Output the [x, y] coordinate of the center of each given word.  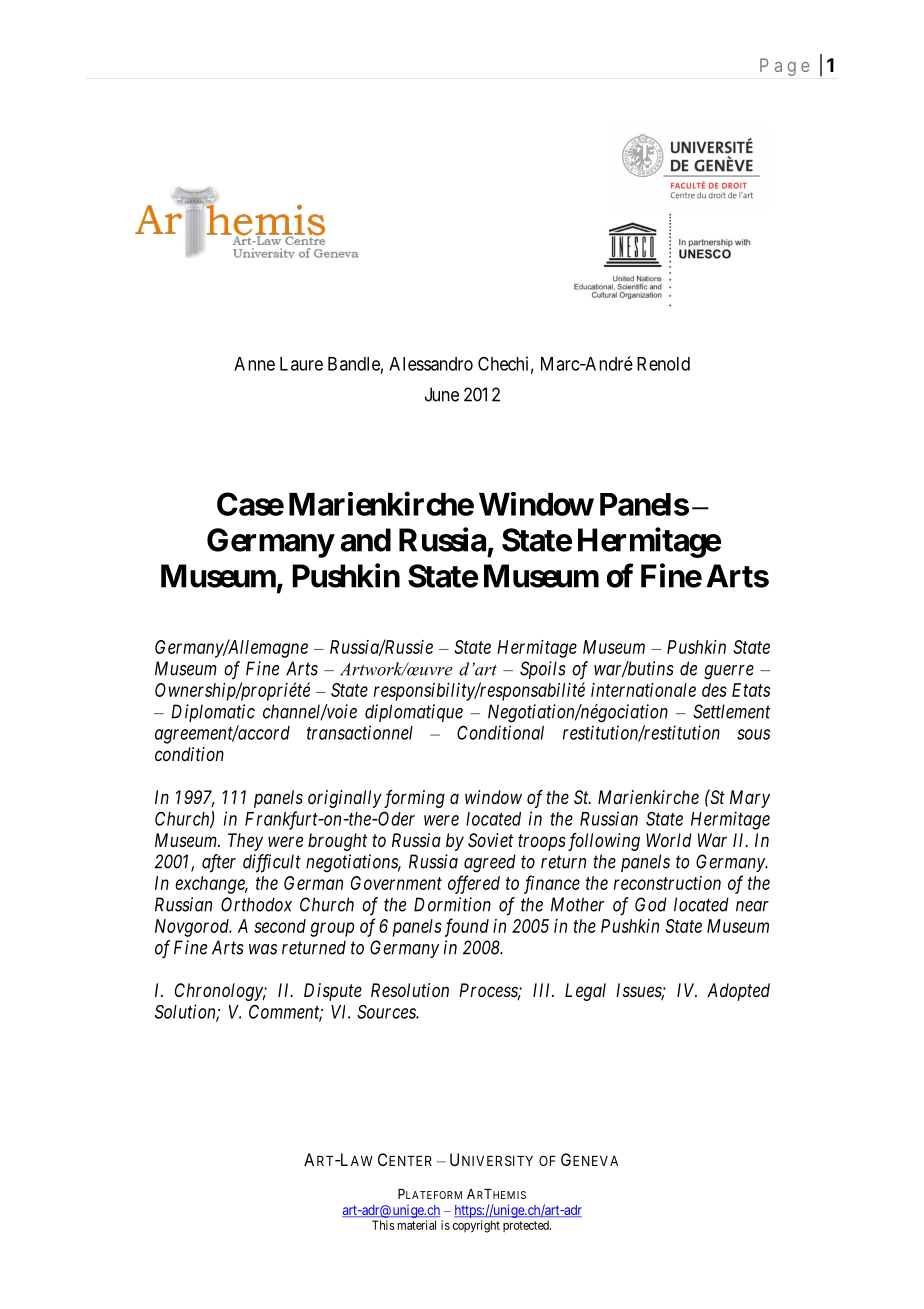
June [442, 394]
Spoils [543, 670]
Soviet [490, 840]
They [245, 842]
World [669, 840]
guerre [729, 672]
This [383, 1225]
